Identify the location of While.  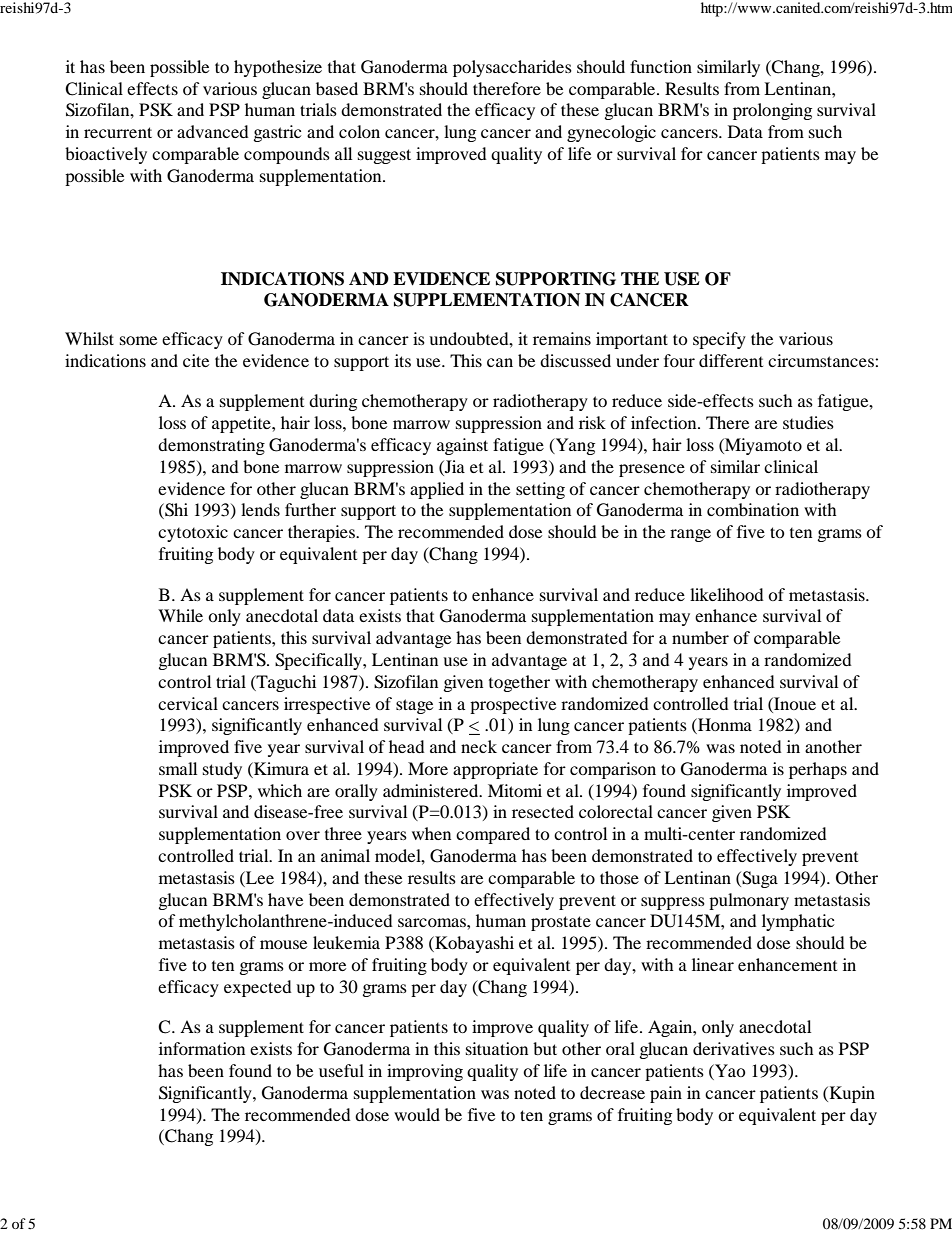
(180, 615).
